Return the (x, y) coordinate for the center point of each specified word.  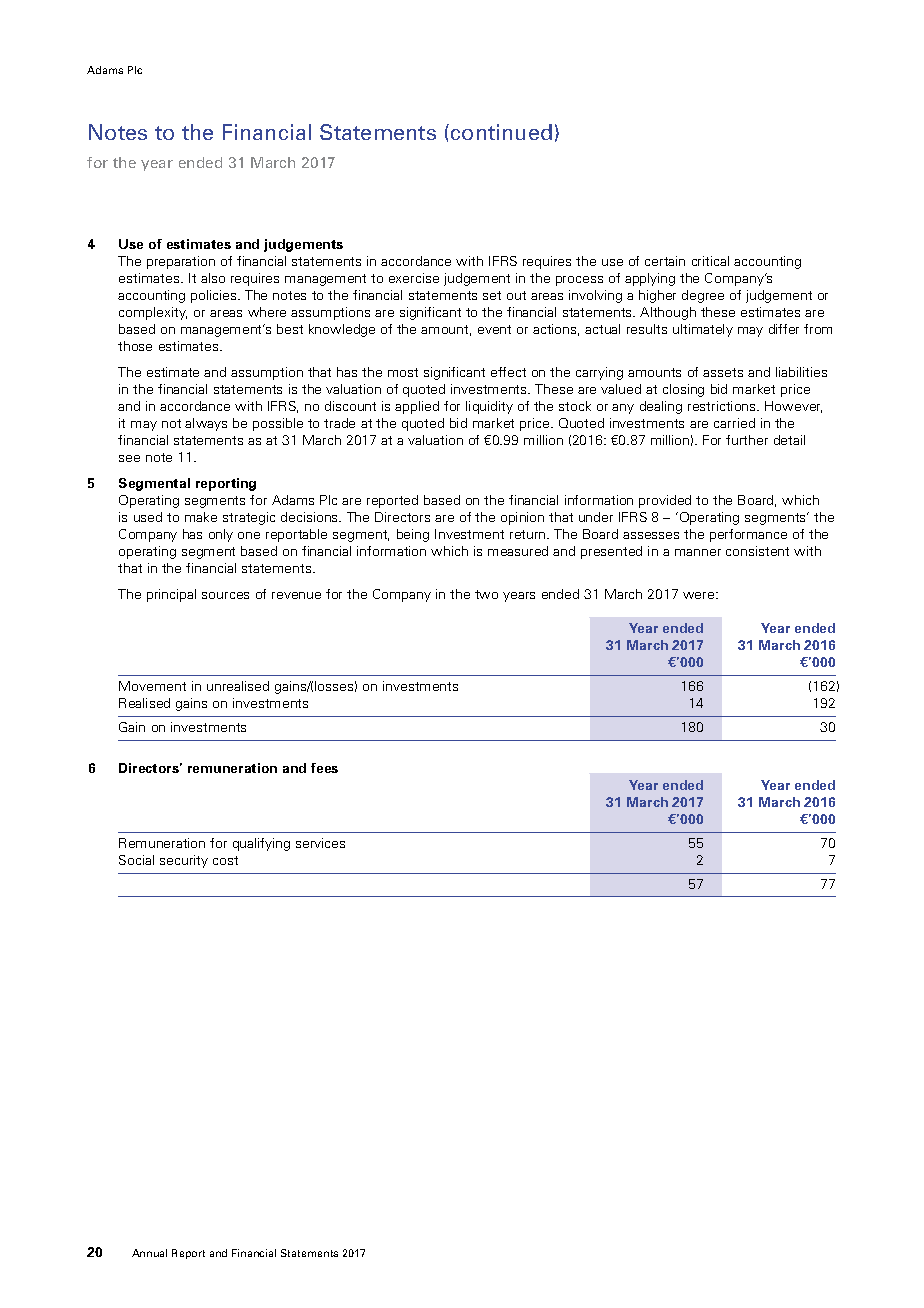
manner (698, 552)
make (201, 517)
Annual (149, 1253)
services (320, 843)
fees (324, 768)
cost (225, 860)
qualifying (261, 844)
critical (710, 261)
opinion (522, 518)
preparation (181, 262)
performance (748, 535)
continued (501, 132)
